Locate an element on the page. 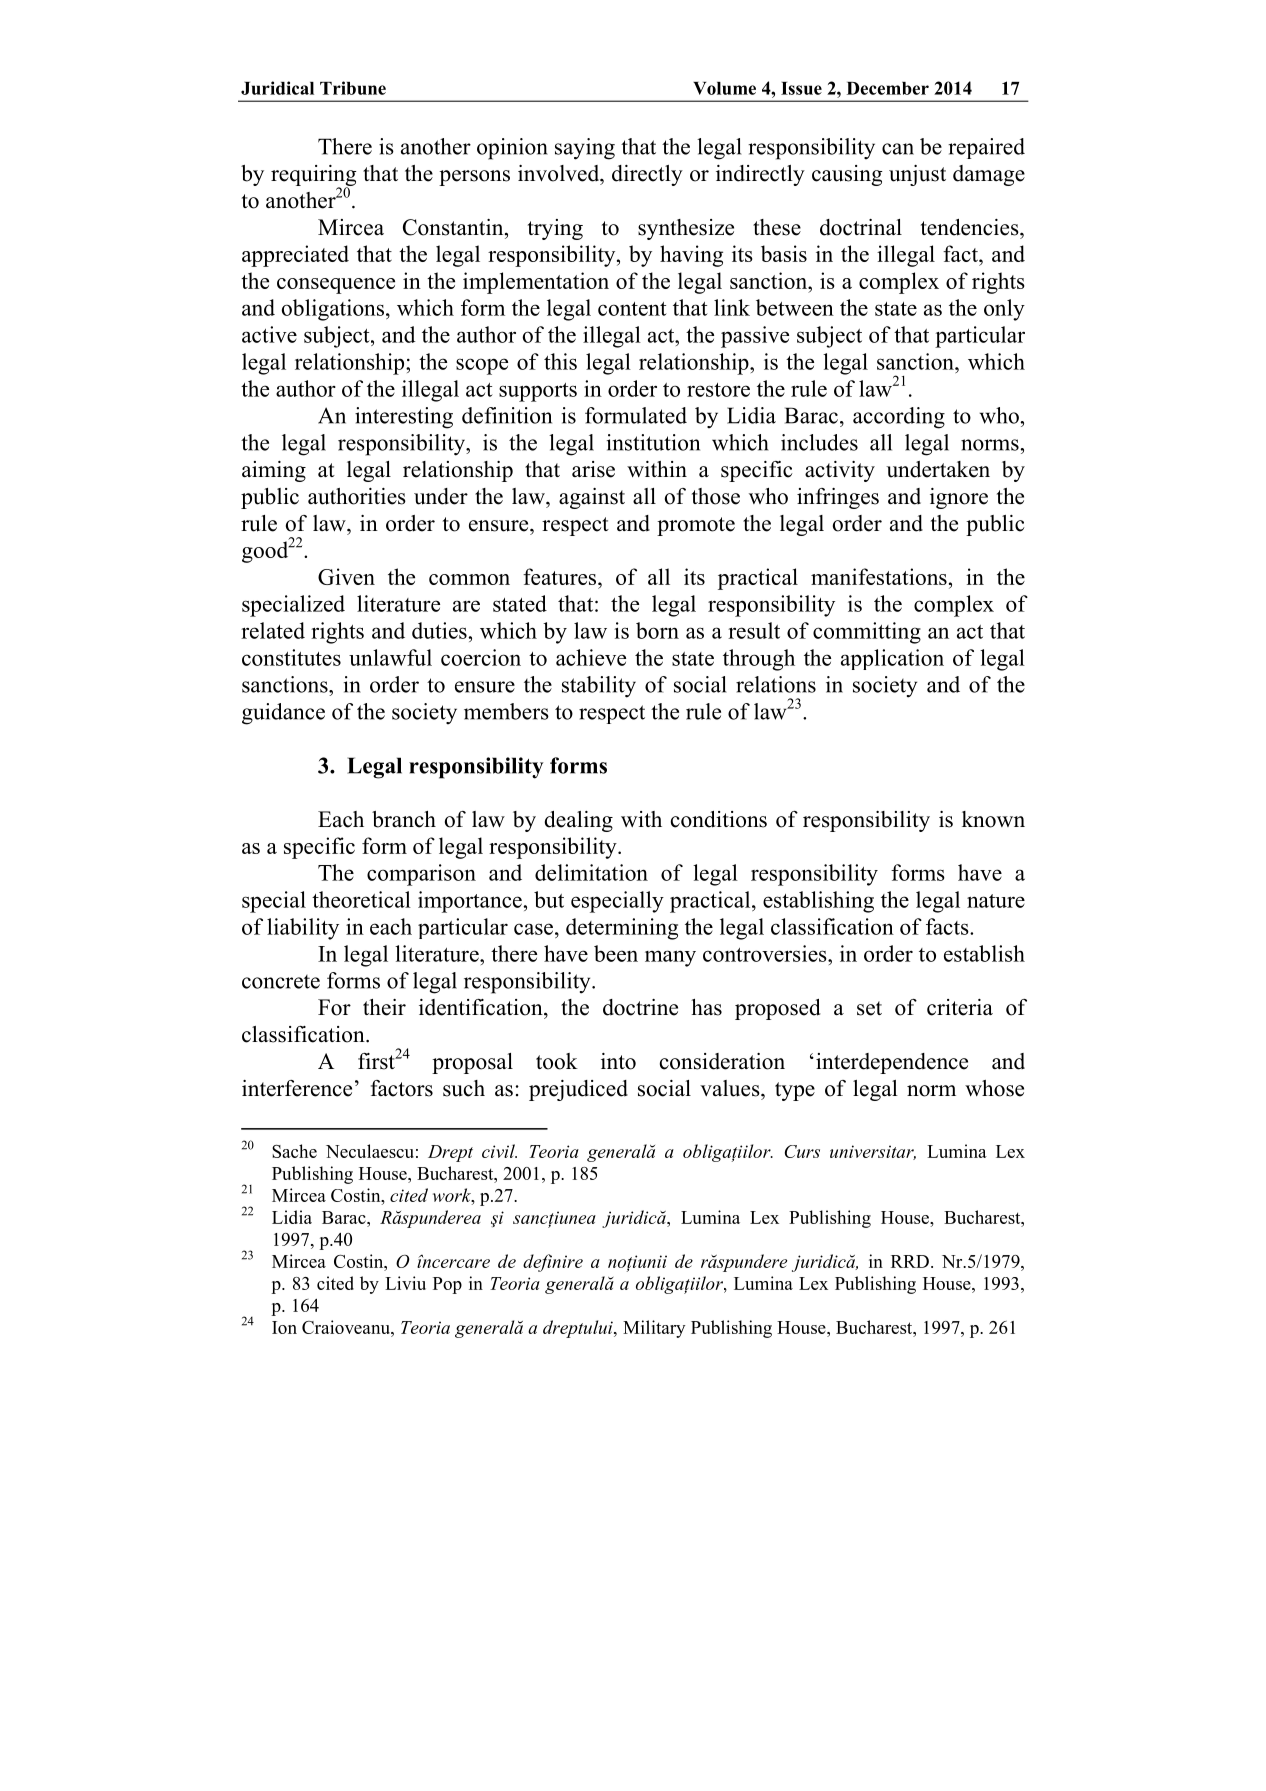 The image size is (1266, 1791). RRD is located at coordinates (910, 1261).
